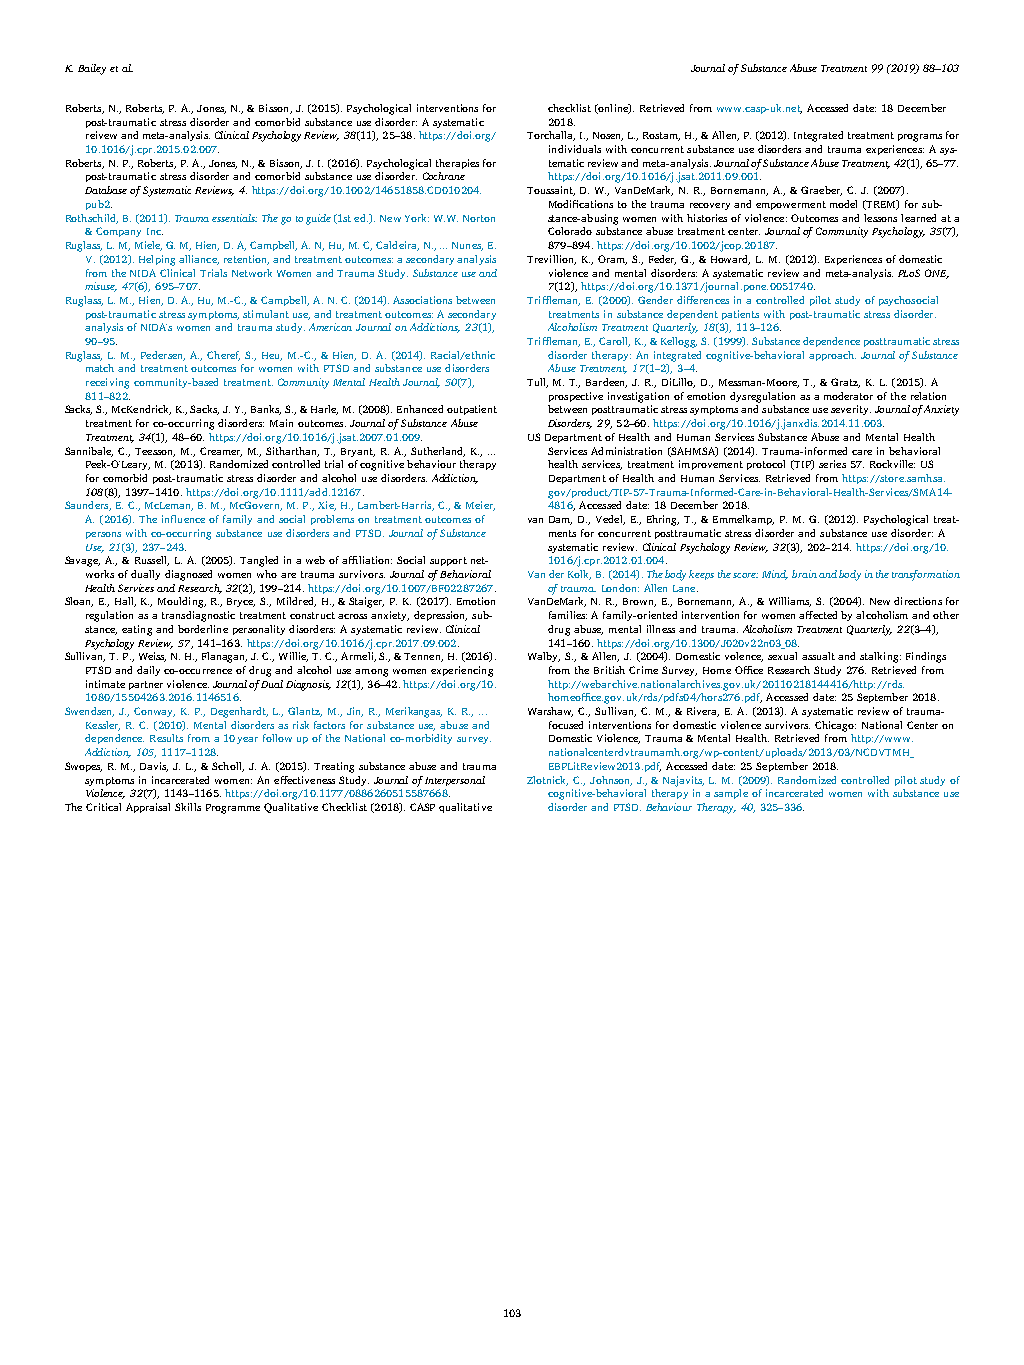 The height and width of the screenshot is (1365, 1024). What do you see at coordinates (92, 69) in the screenshot?
I see `Bailey` at bounding box center [92, 69].
